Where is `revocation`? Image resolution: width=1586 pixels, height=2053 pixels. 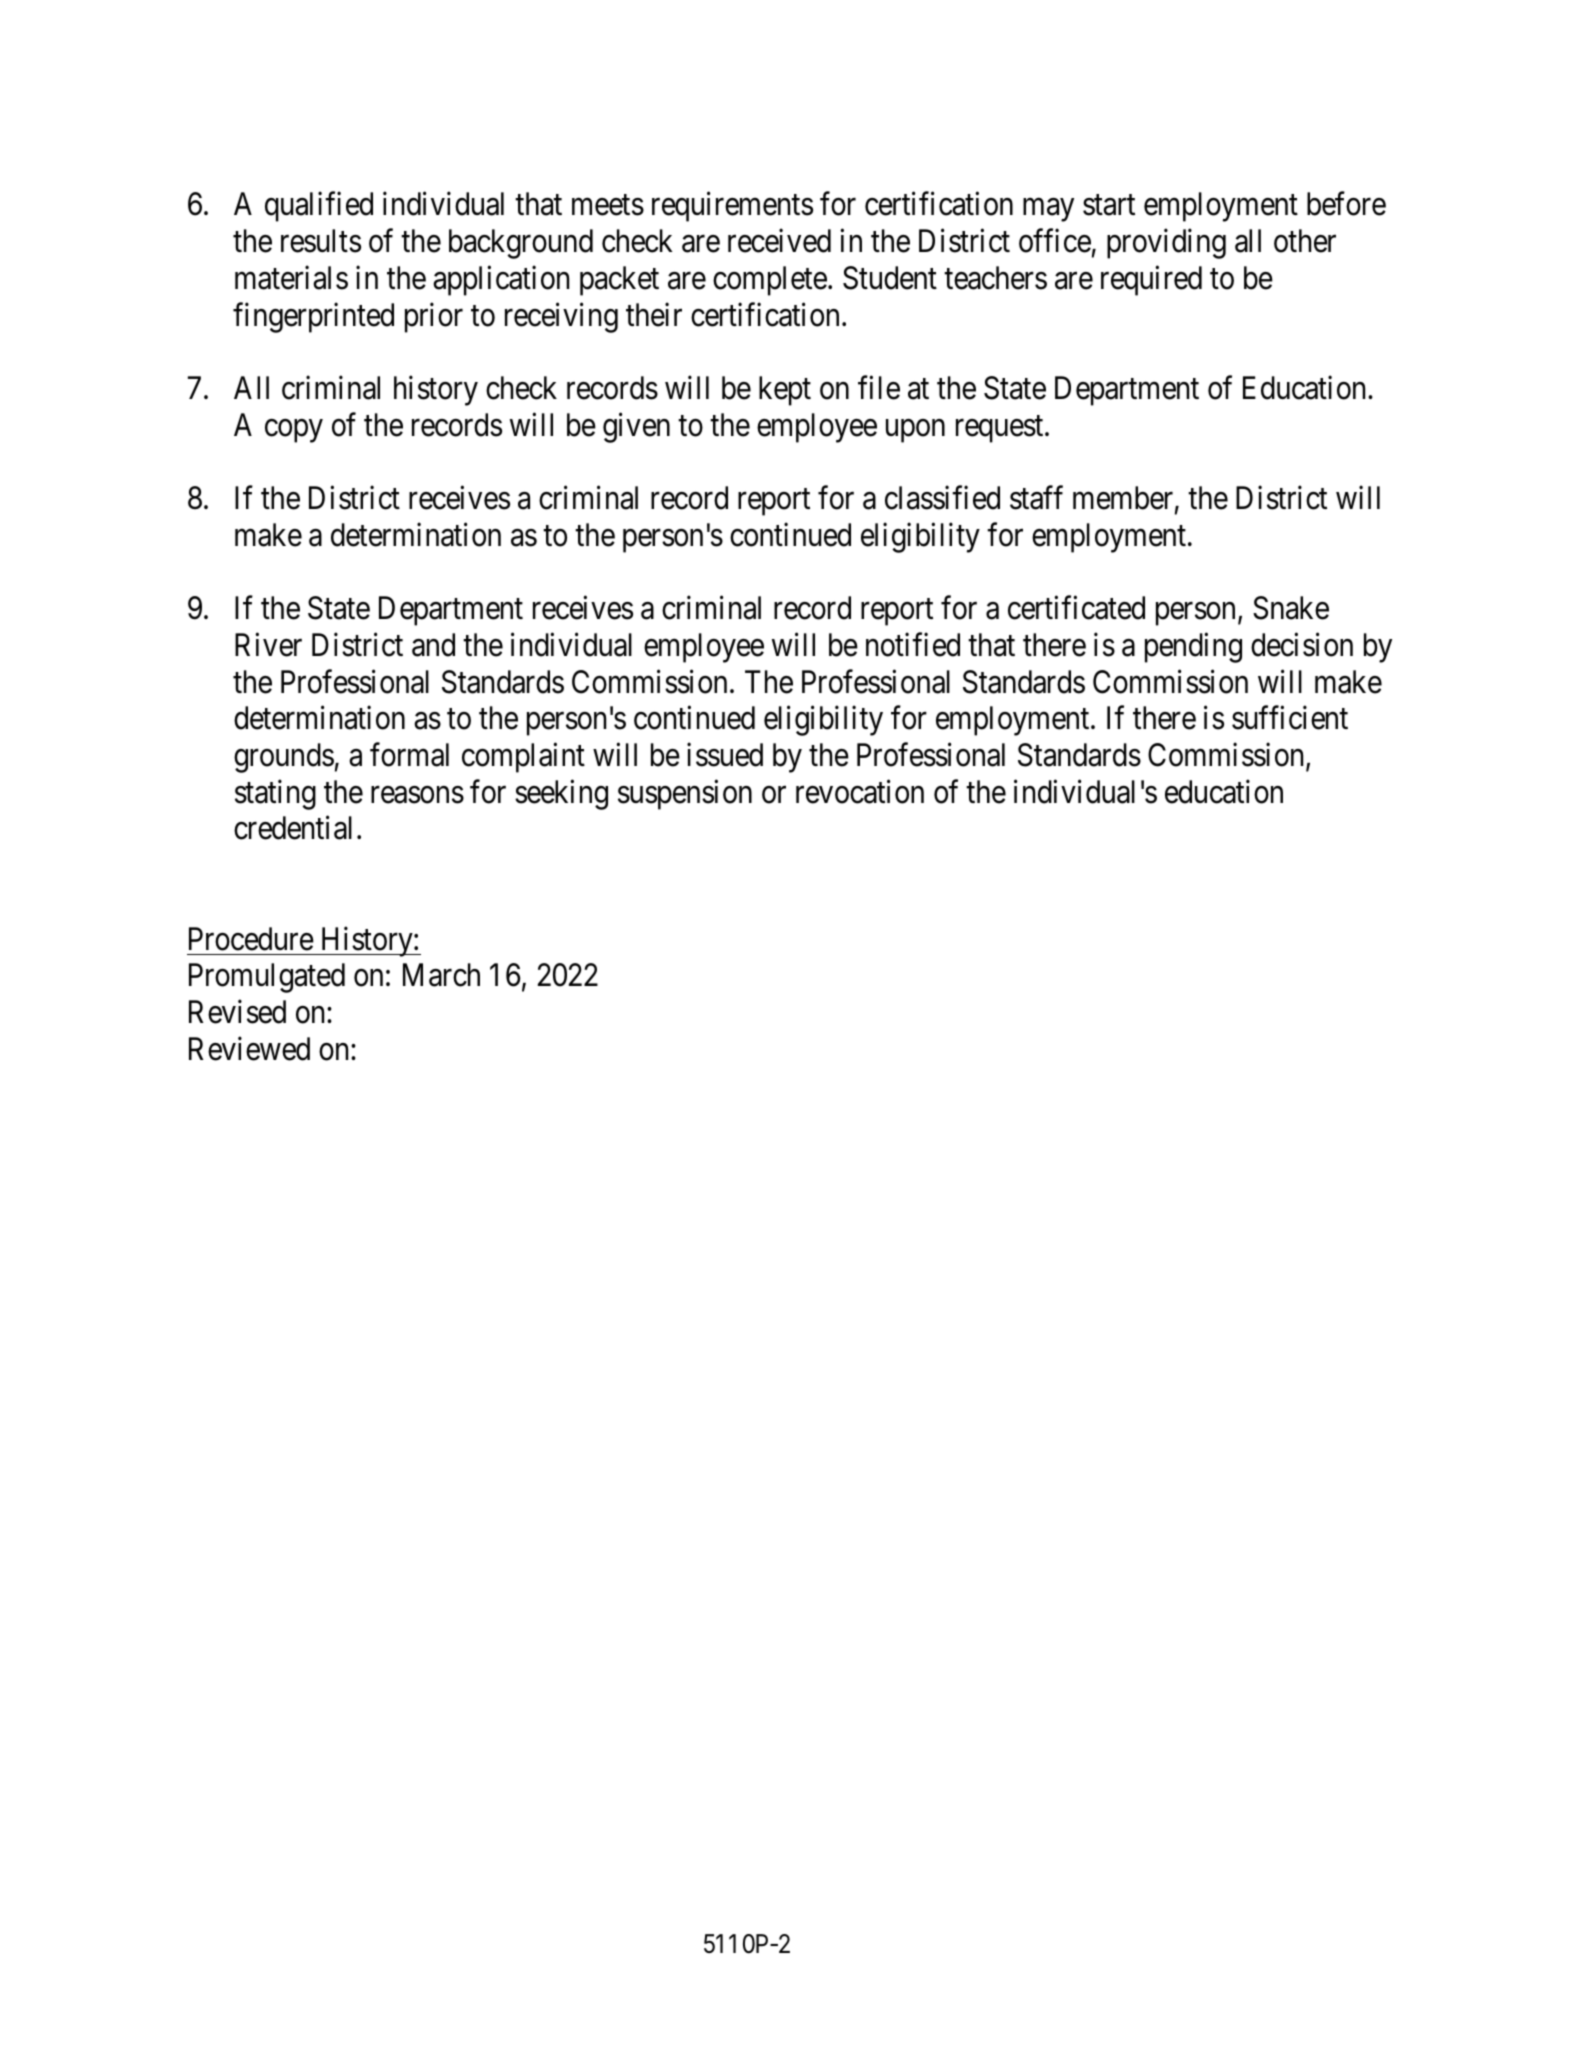
revocation is located at coordinates (860, 792).
